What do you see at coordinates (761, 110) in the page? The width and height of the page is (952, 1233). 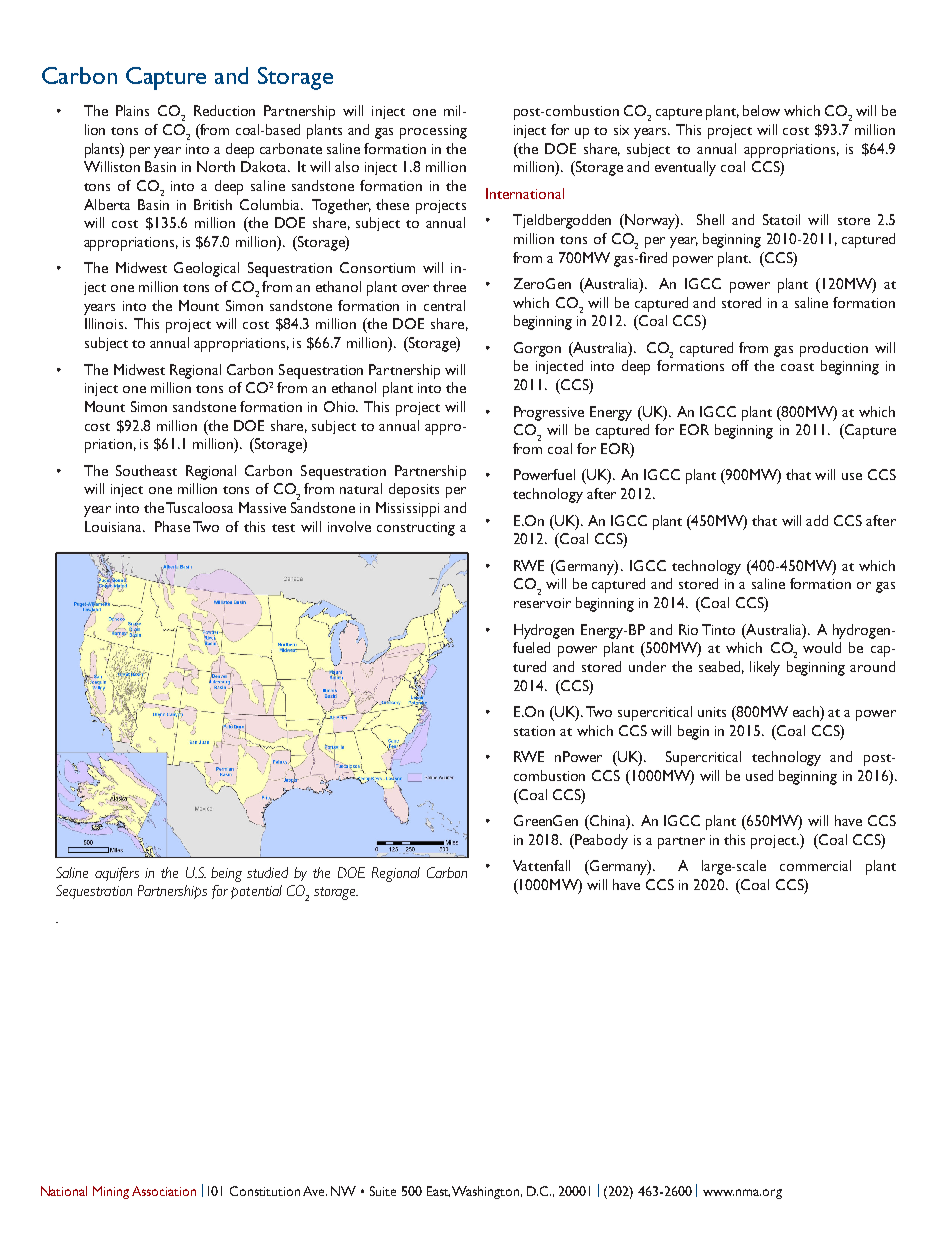 I see `below` at bounding box center [761, 110].
